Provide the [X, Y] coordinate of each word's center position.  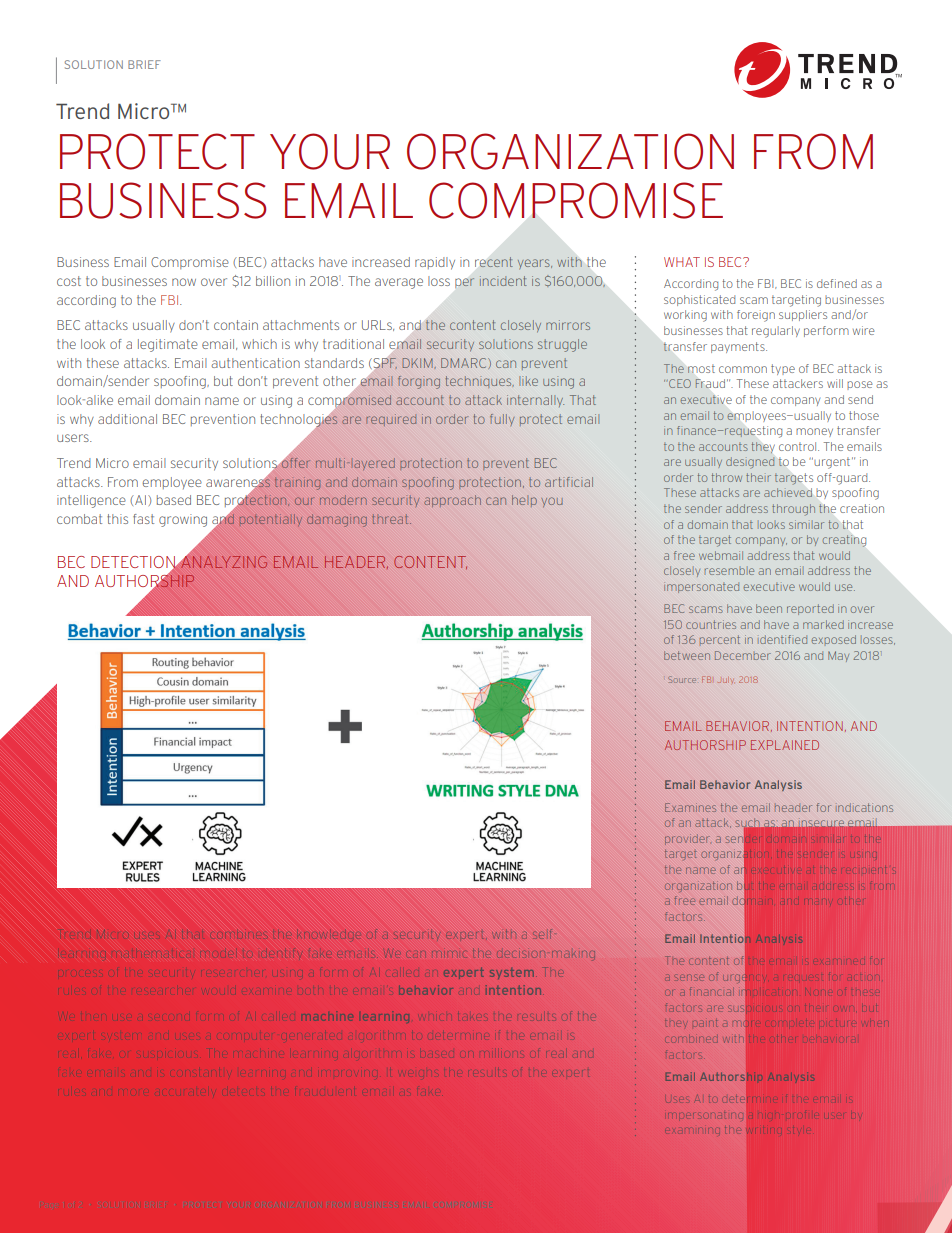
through [793, 510]
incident [503, 281]
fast [143, 519]
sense [688, 978]
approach [452, 501]
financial [710, 992]
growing [183, 520]
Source [682, 679]
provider [686, 840]
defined [837, 283]
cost [69, 281]
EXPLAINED [785, 745]
